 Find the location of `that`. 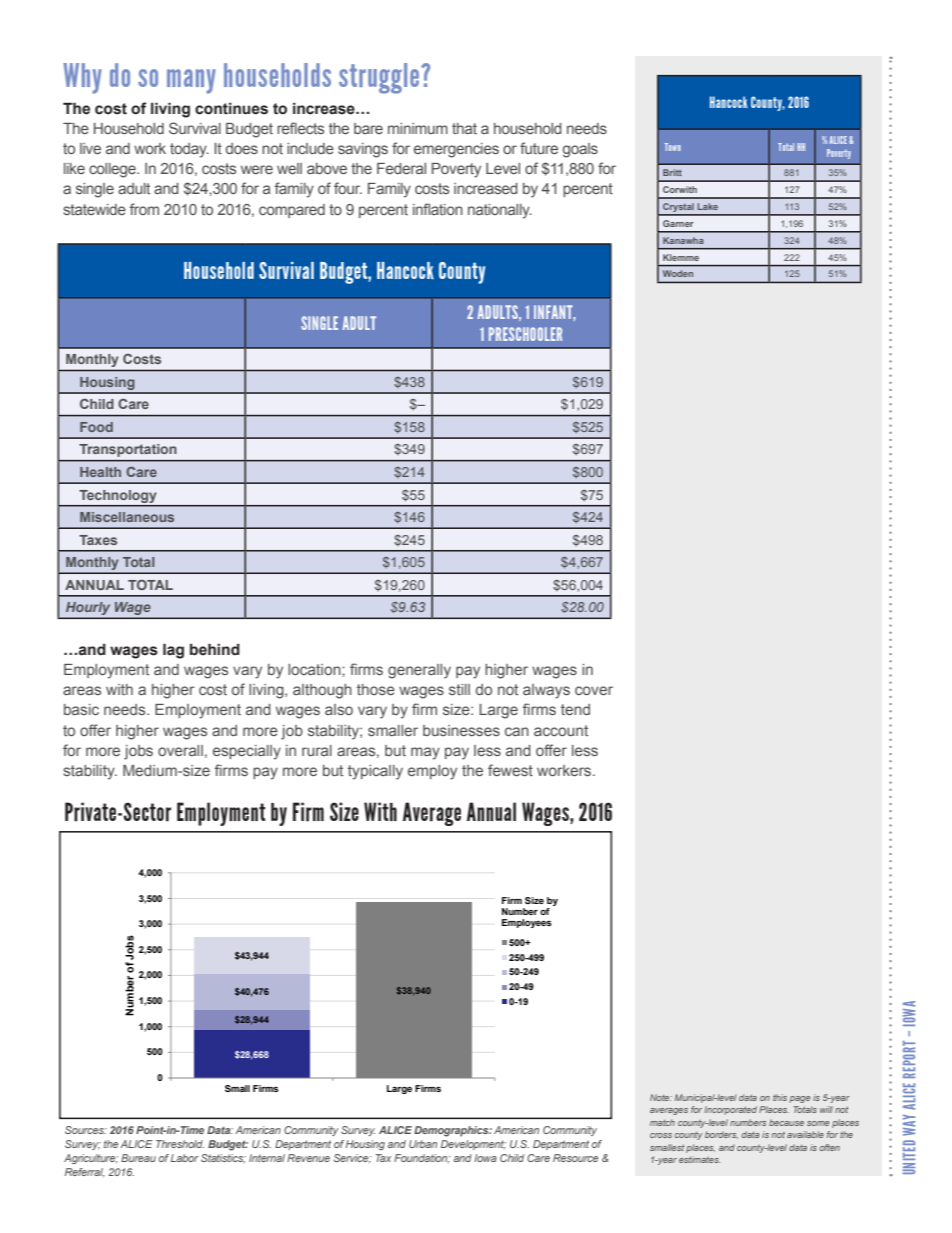

that is located at coordinates (464, 128).
